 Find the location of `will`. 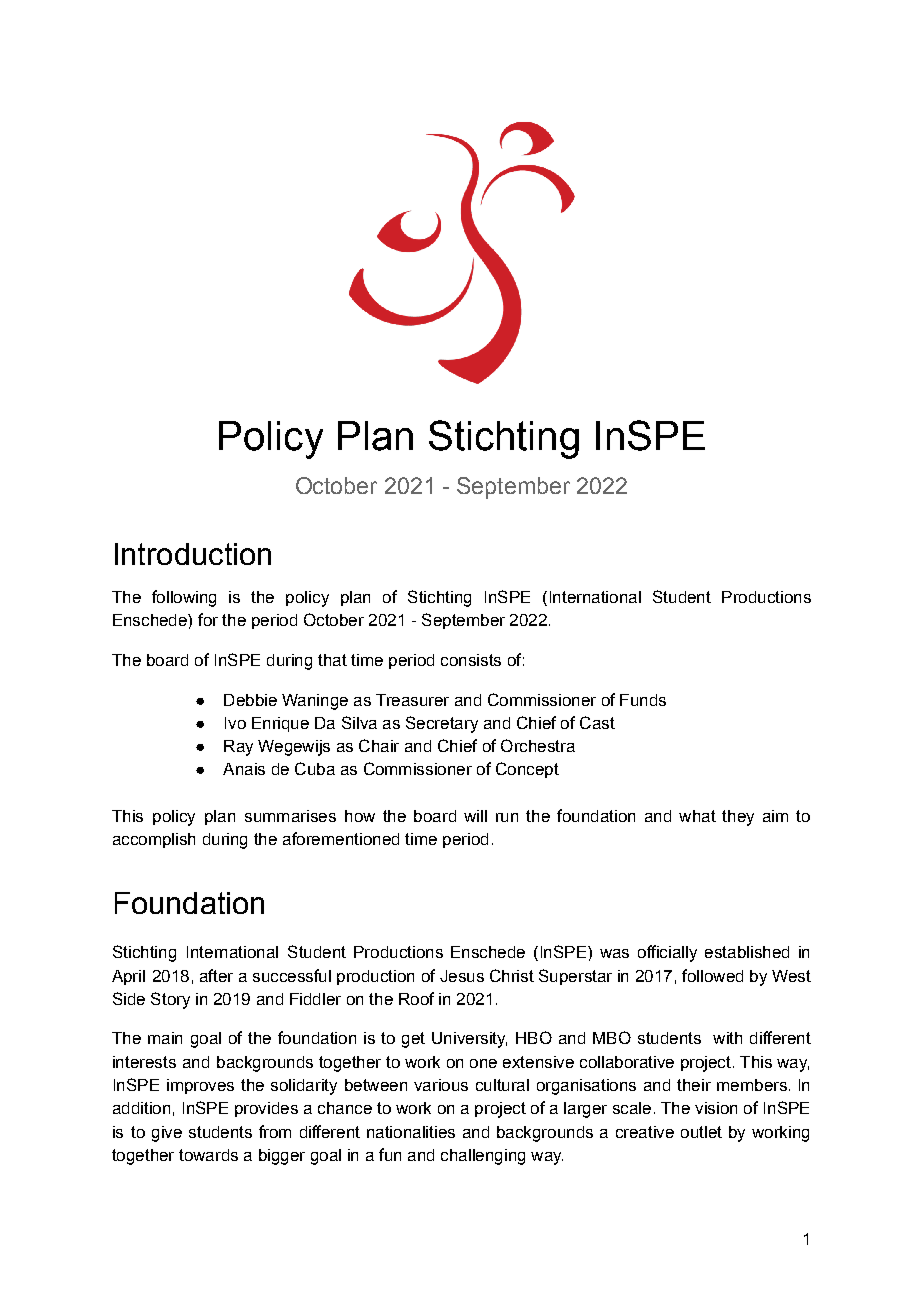

will is located at coordinates (475, 816).
